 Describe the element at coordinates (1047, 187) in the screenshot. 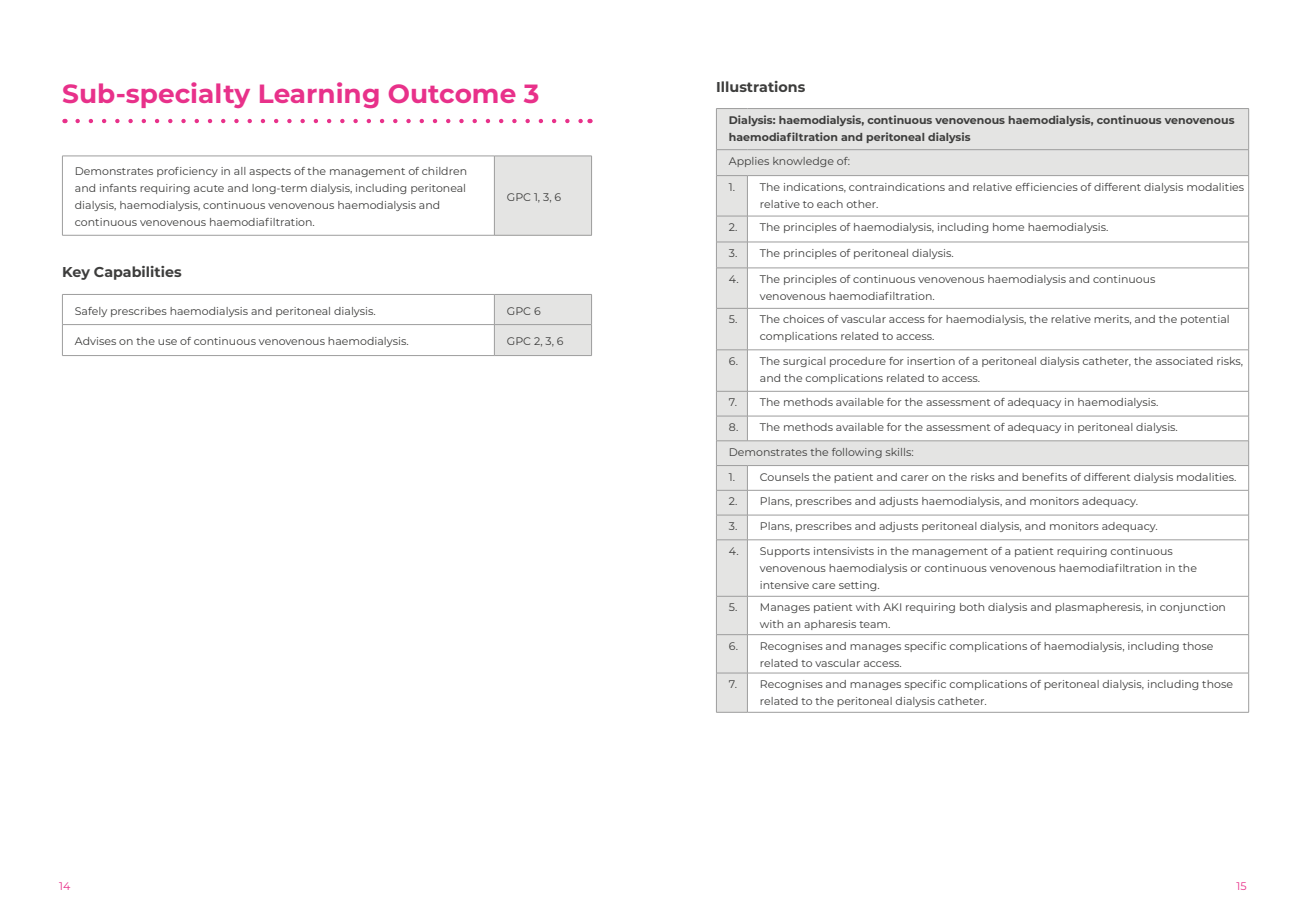

I see `efficiencies` at that location.
